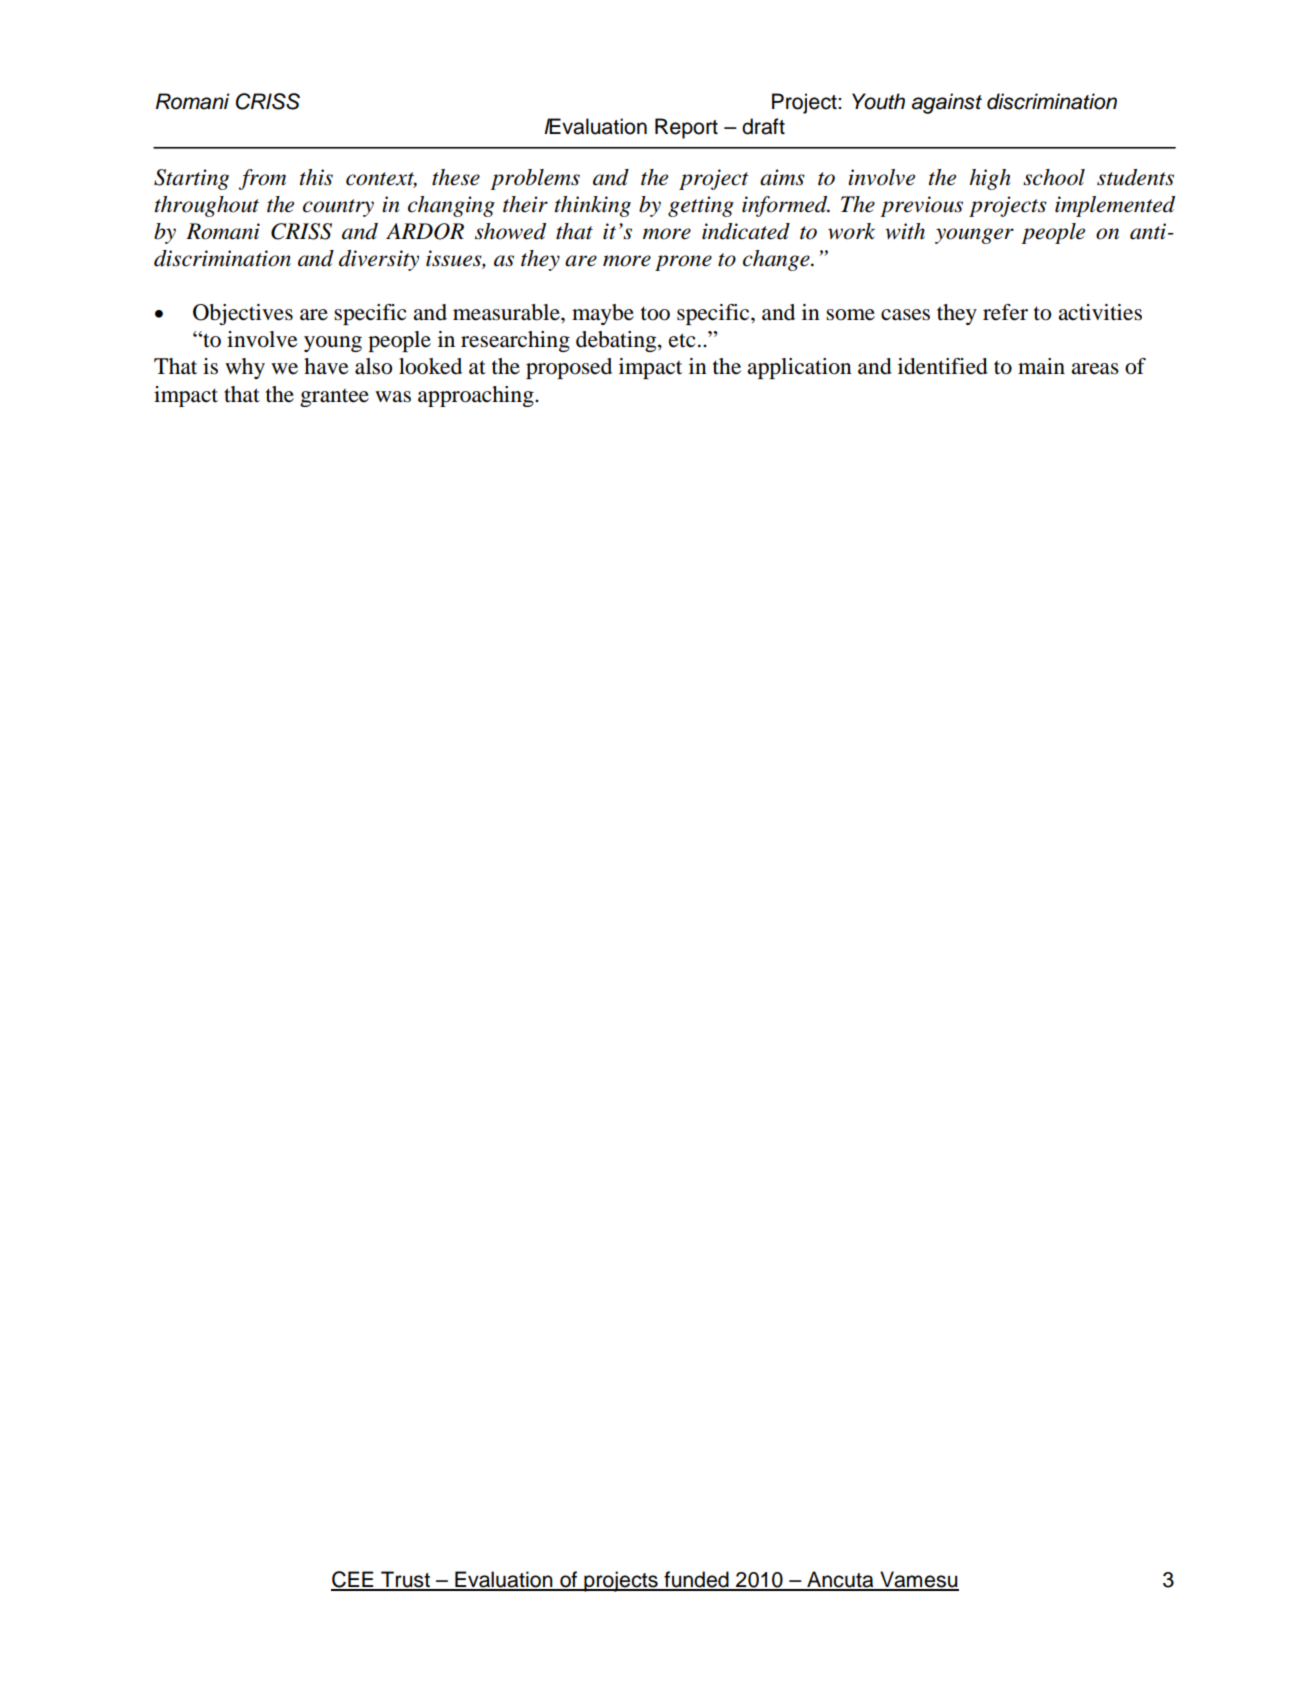  I want to click on Trust, so click(405, 1580).
